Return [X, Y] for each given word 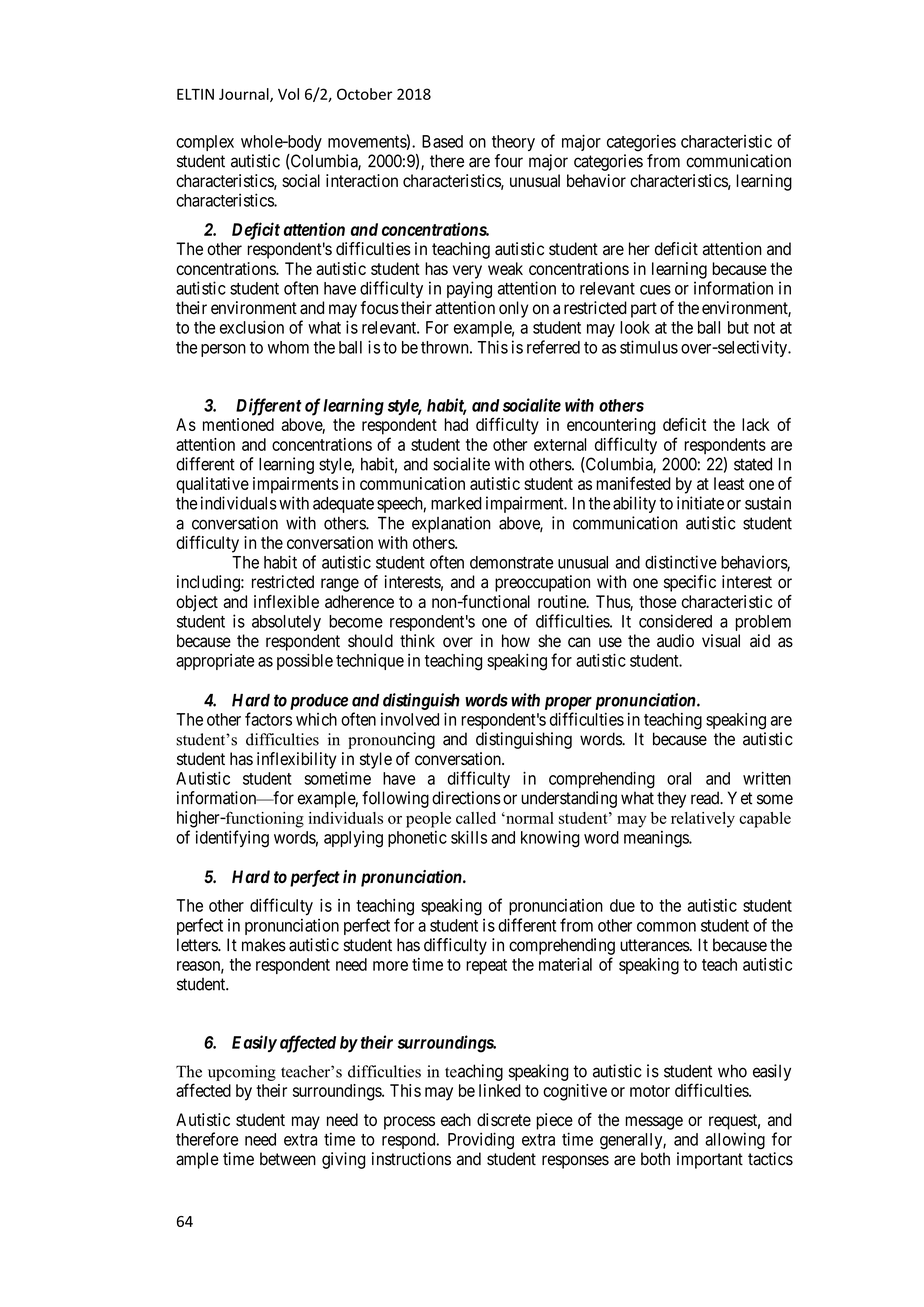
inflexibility [297, 760]
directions [466, 798]
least [729, 483]
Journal [245, 95]
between [288, 1159]
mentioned [238, 424]
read [706, 798]
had [456, 424]
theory [513, 143]
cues [655, 290]
